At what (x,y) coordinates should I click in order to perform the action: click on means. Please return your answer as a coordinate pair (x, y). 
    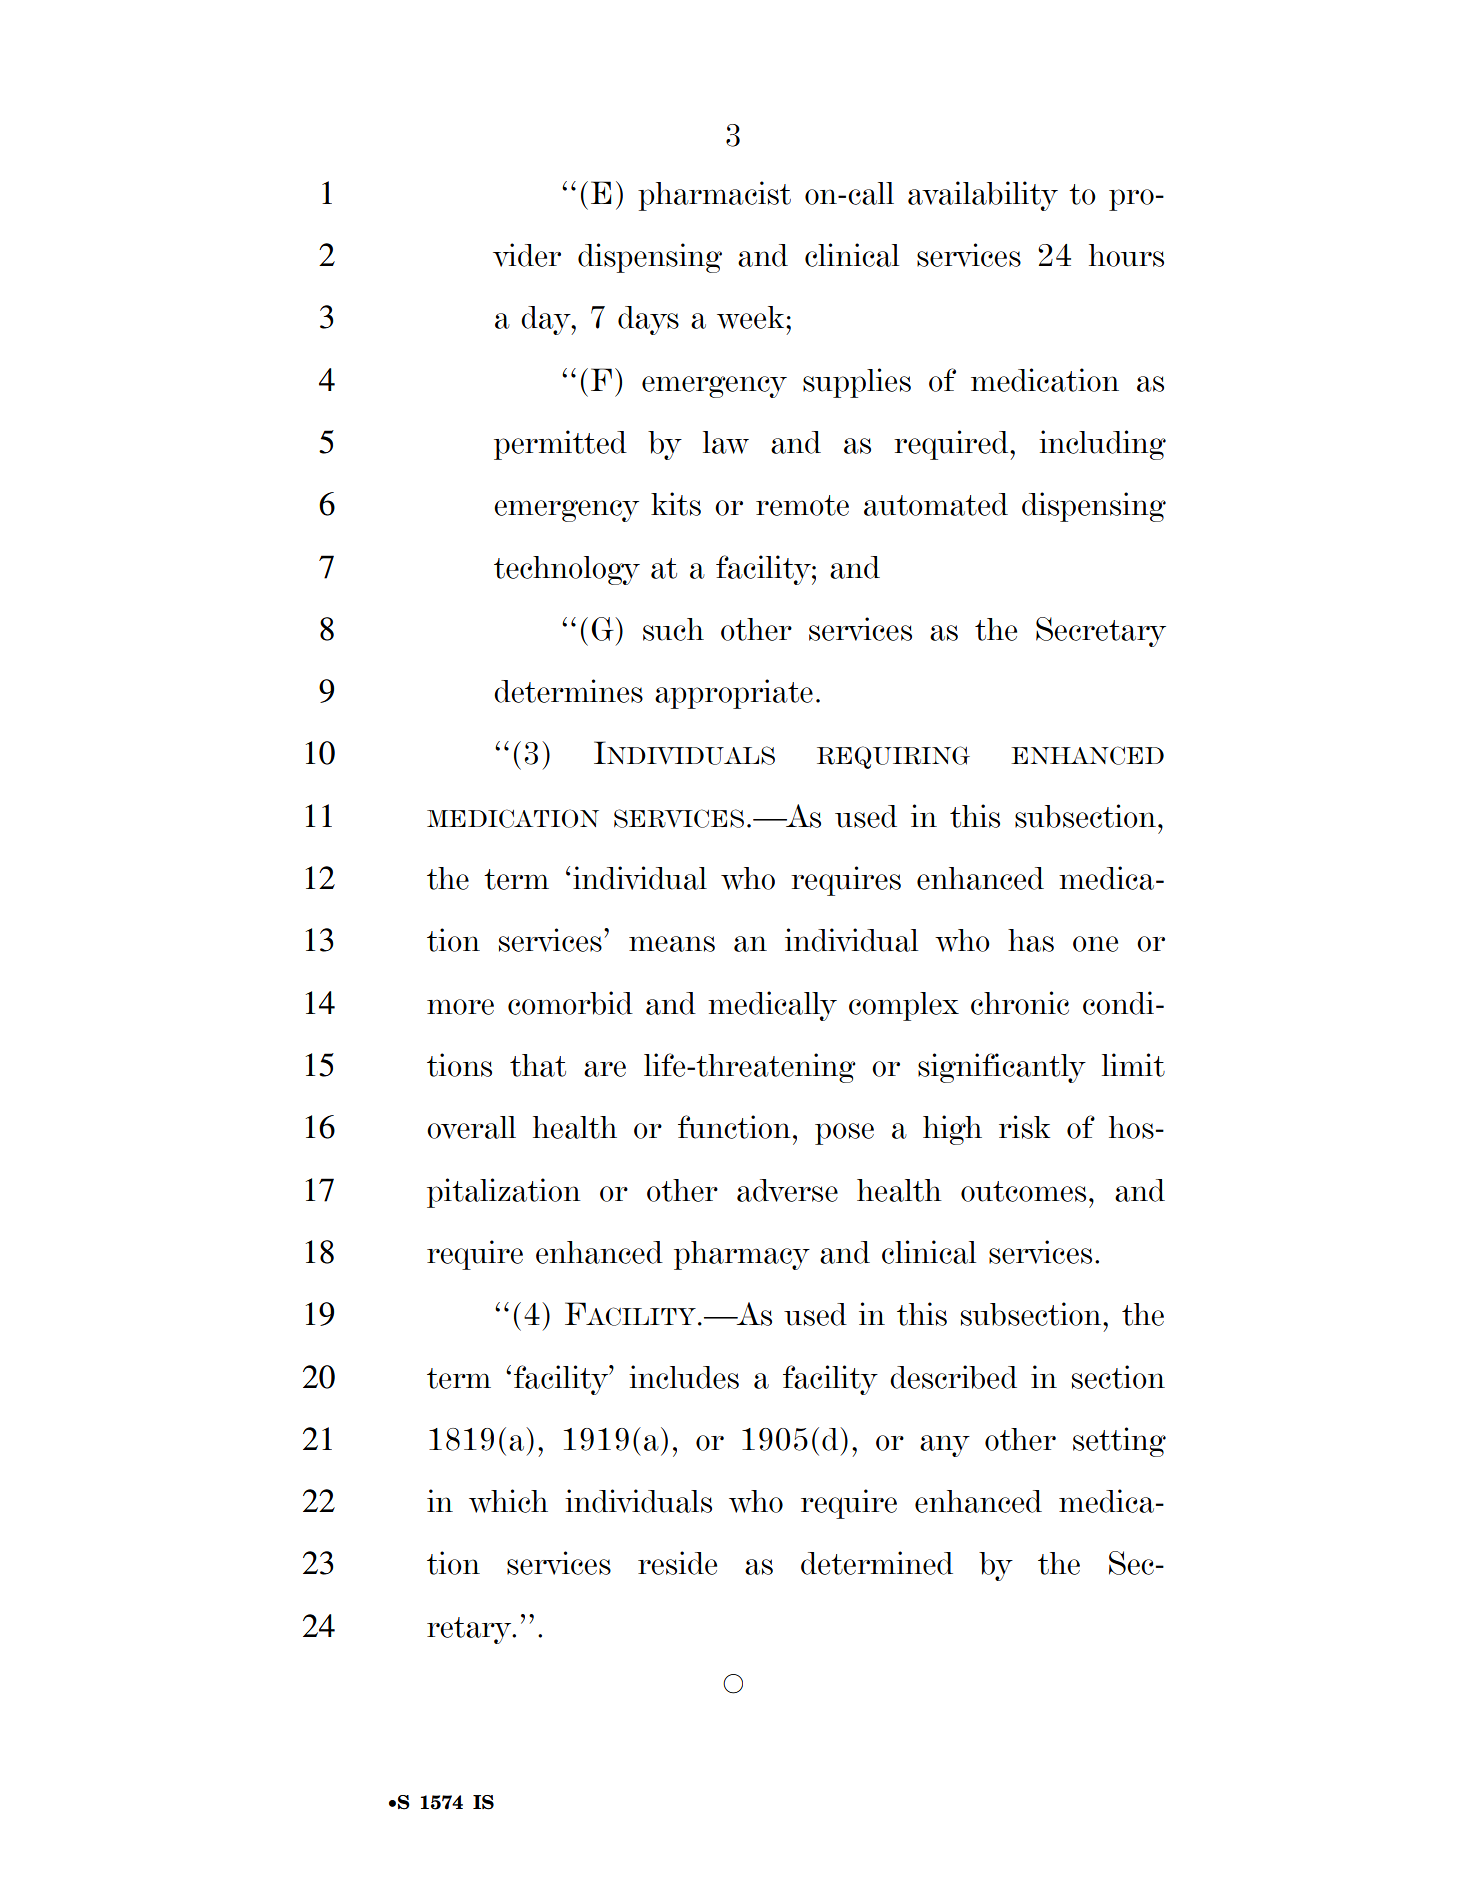
    Looking at the image, I should click on (672, 944).
